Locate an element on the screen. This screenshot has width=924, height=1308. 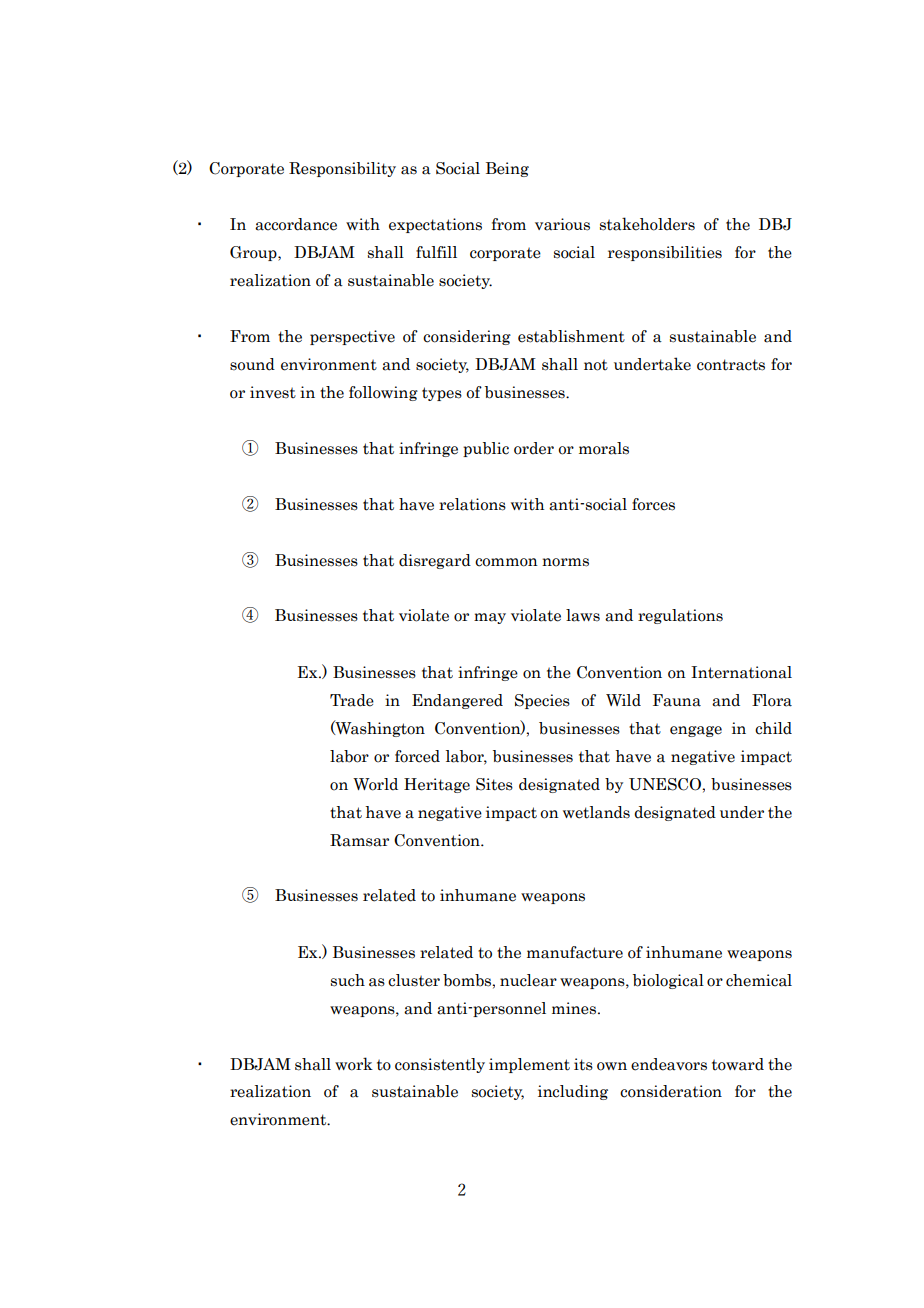
implement is located at coordinates (529, 1065).
